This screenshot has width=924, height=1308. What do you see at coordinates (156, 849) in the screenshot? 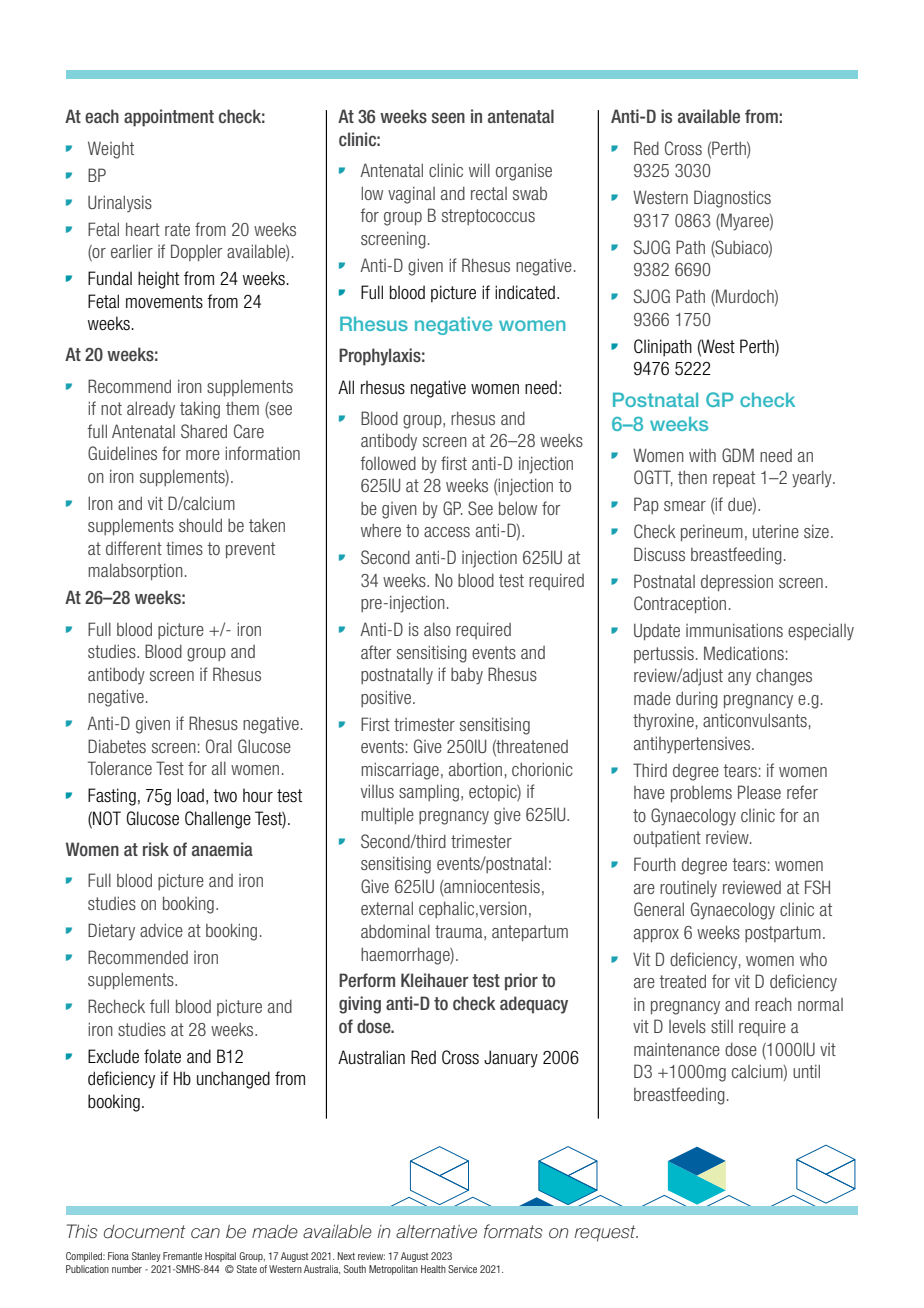
I see `risk` at bounding box center [156, 849].
